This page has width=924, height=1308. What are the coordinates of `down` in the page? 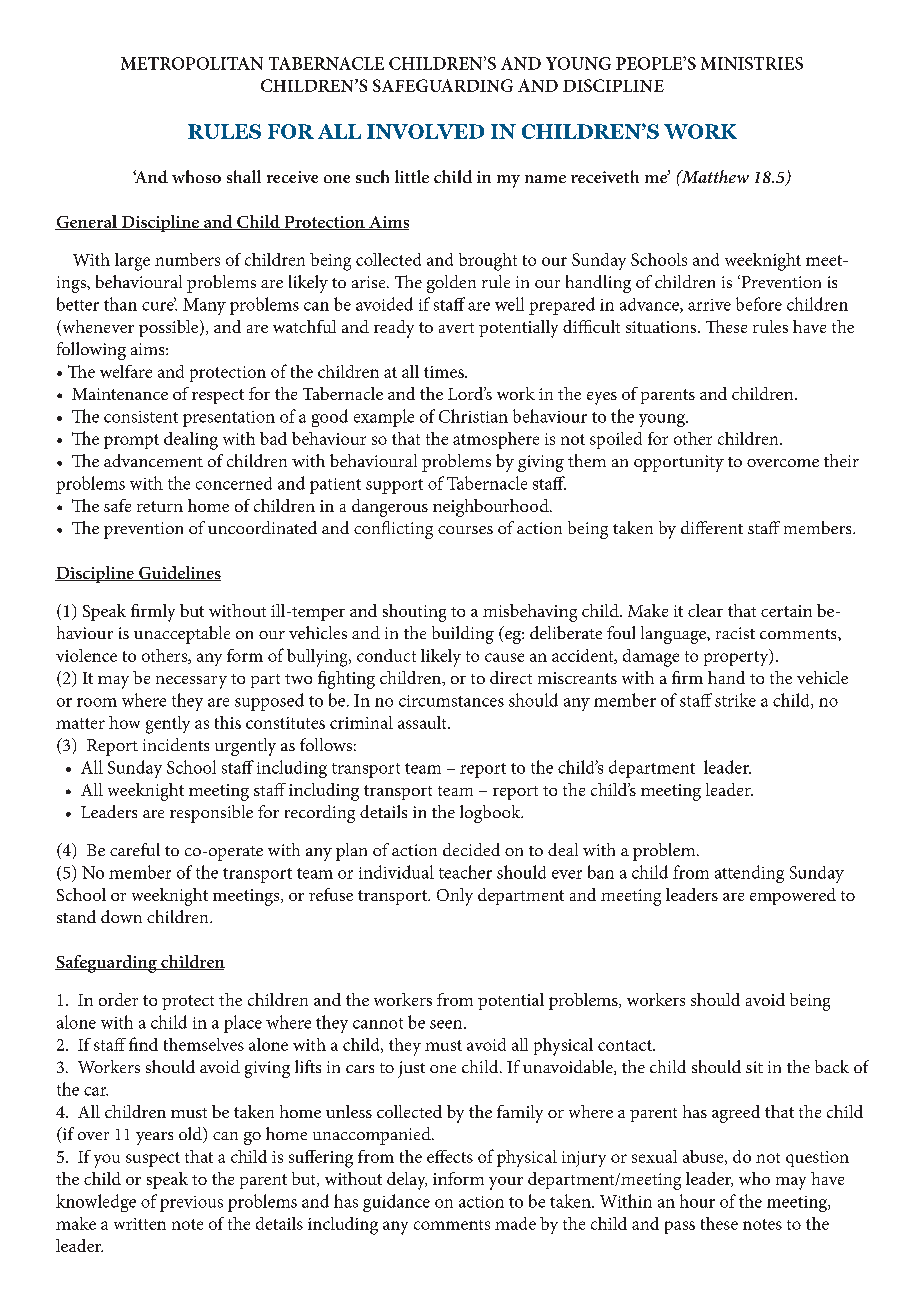 It's located at (121, 916).
